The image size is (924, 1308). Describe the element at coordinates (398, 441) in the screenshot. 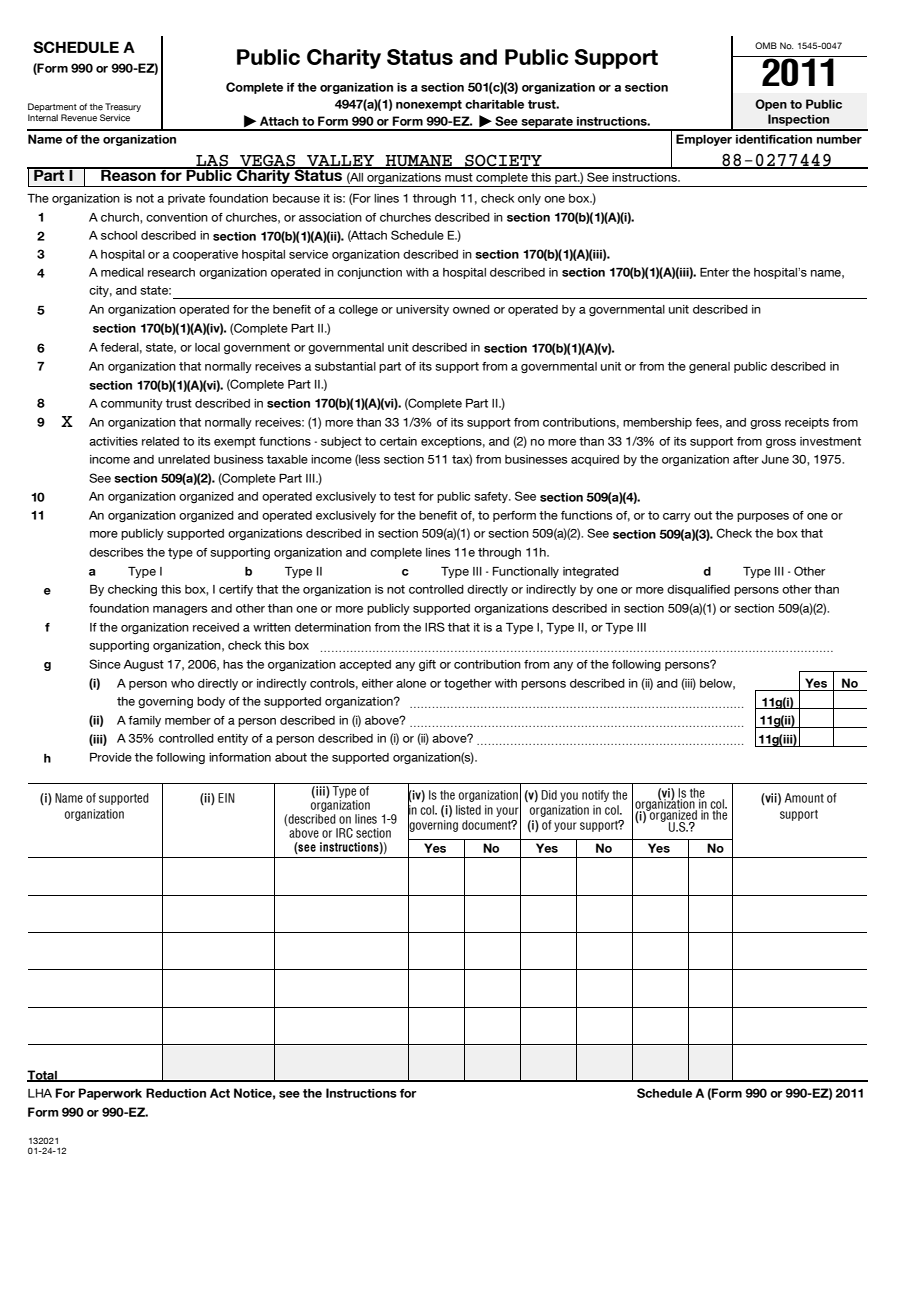

I see `certain` at that location.
